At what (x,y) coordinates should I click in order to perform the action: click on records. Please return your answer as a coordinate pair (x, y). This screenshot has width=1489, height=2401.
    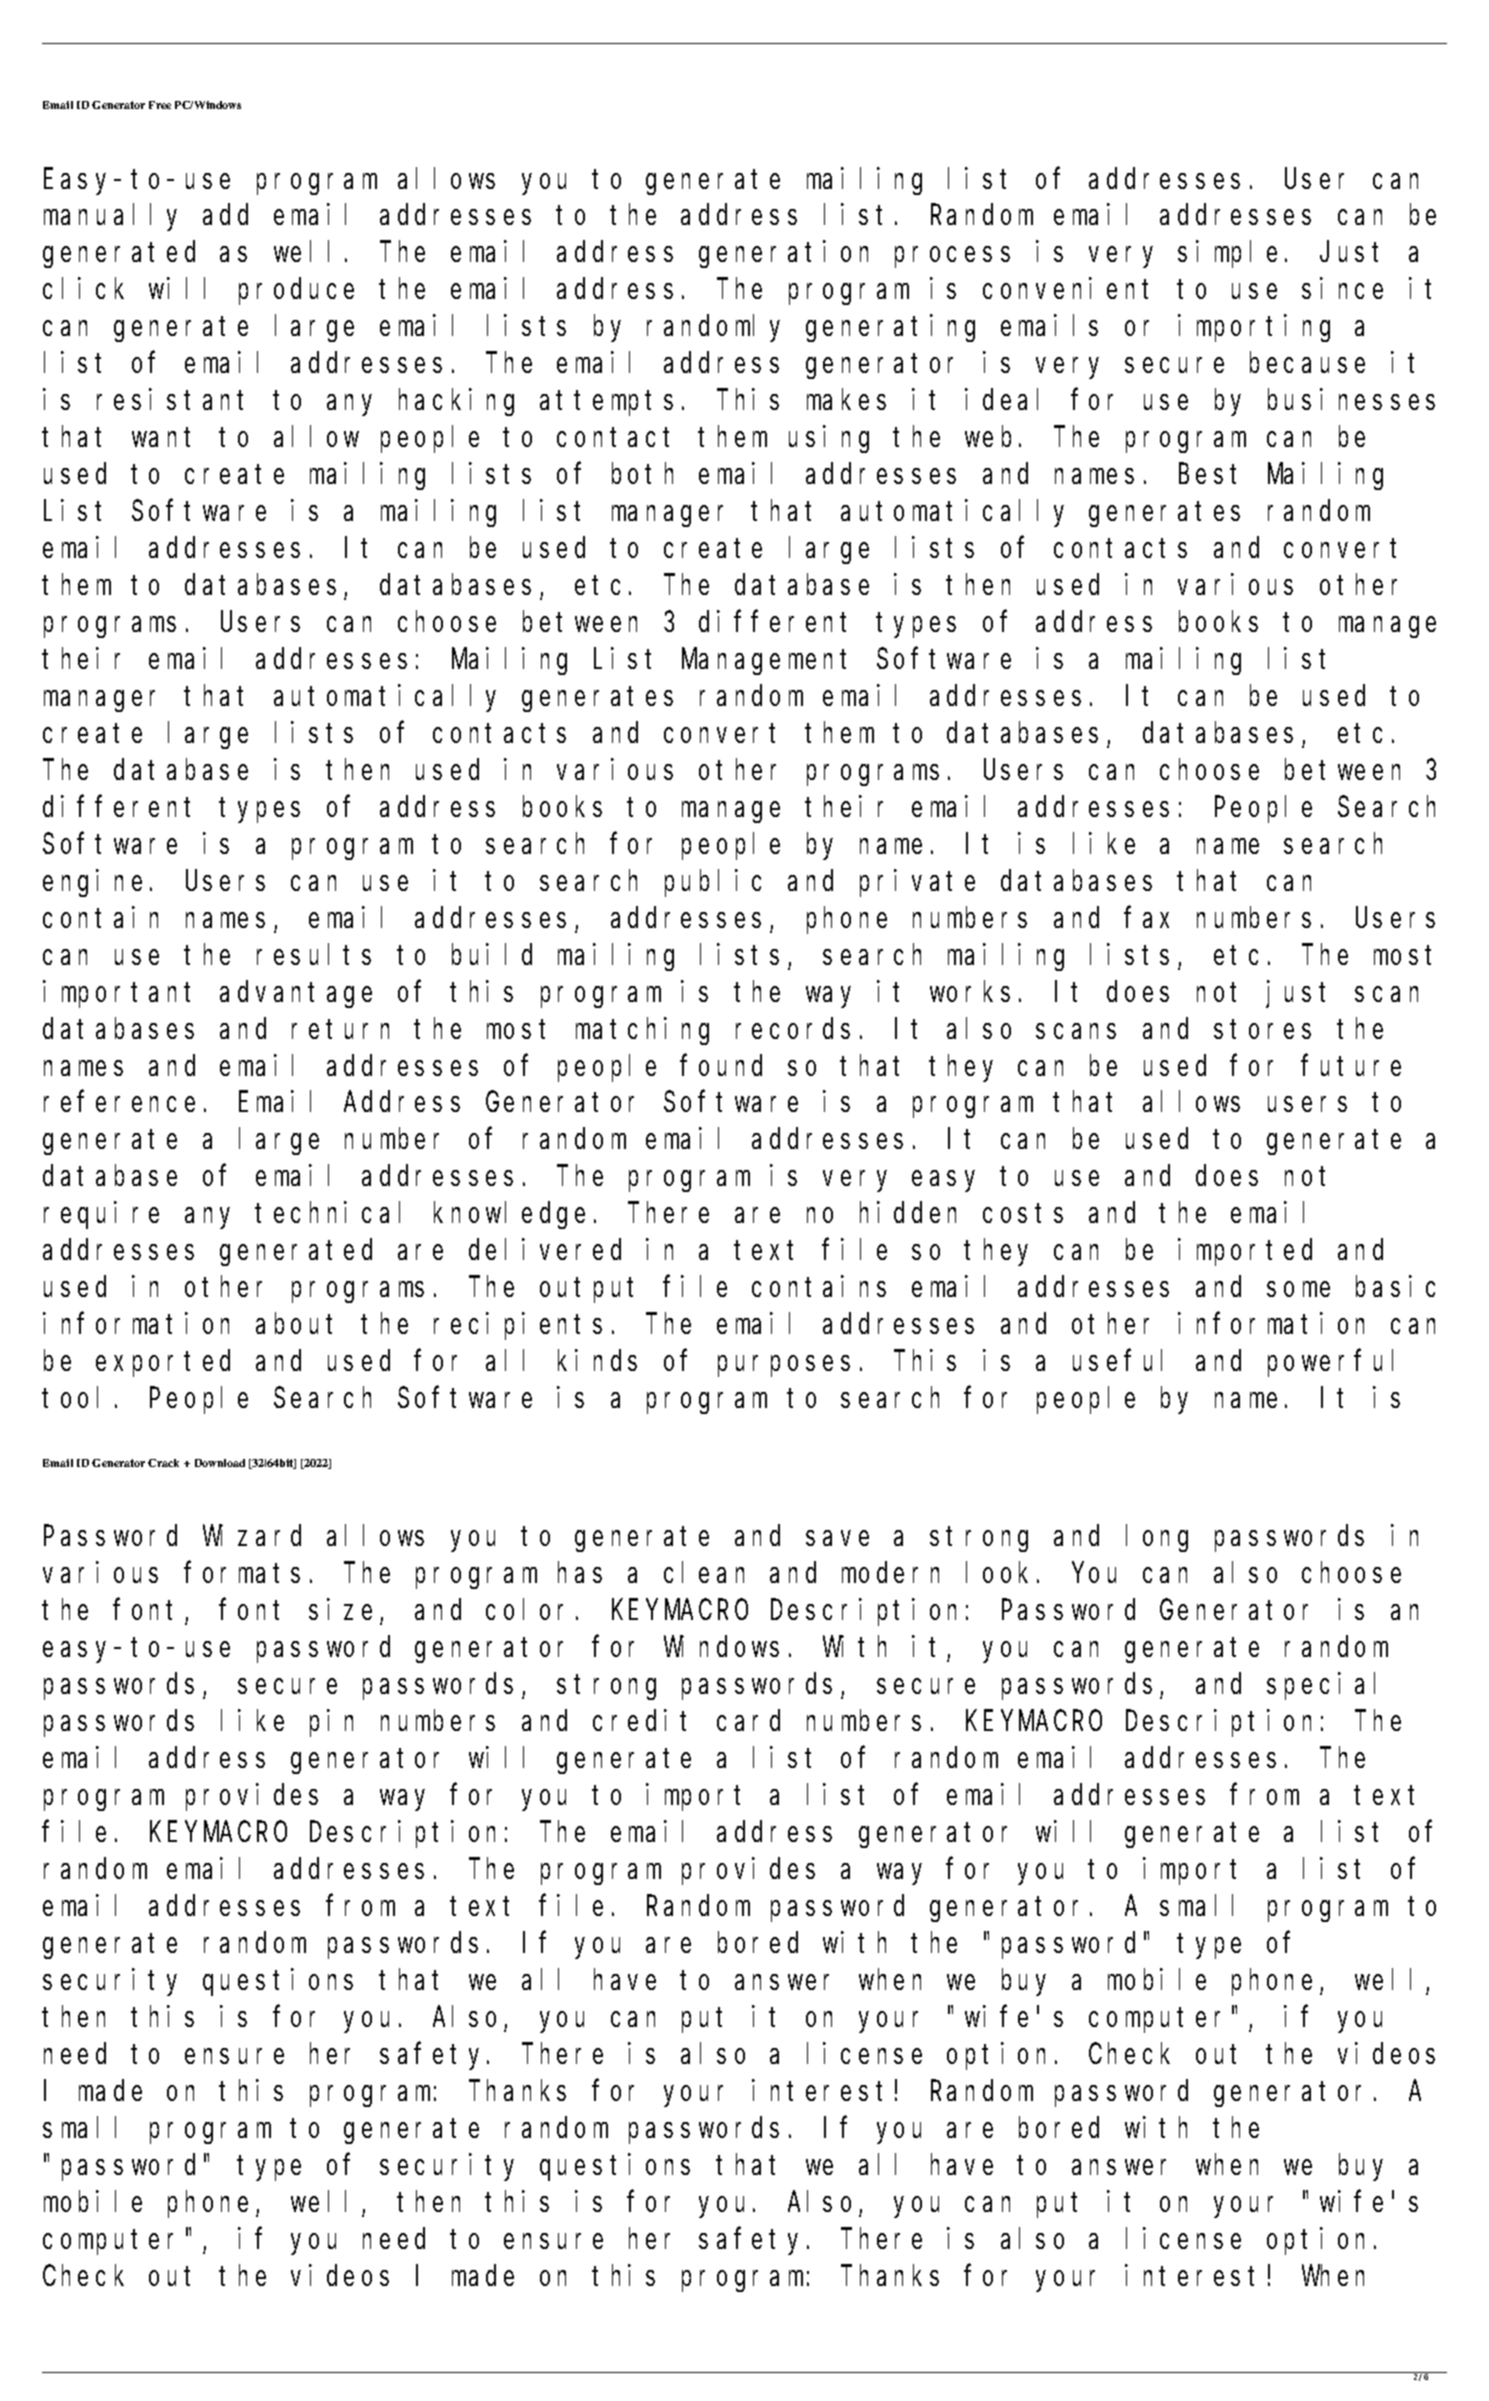
    Looking at the image, I should click on (793, 1028).
